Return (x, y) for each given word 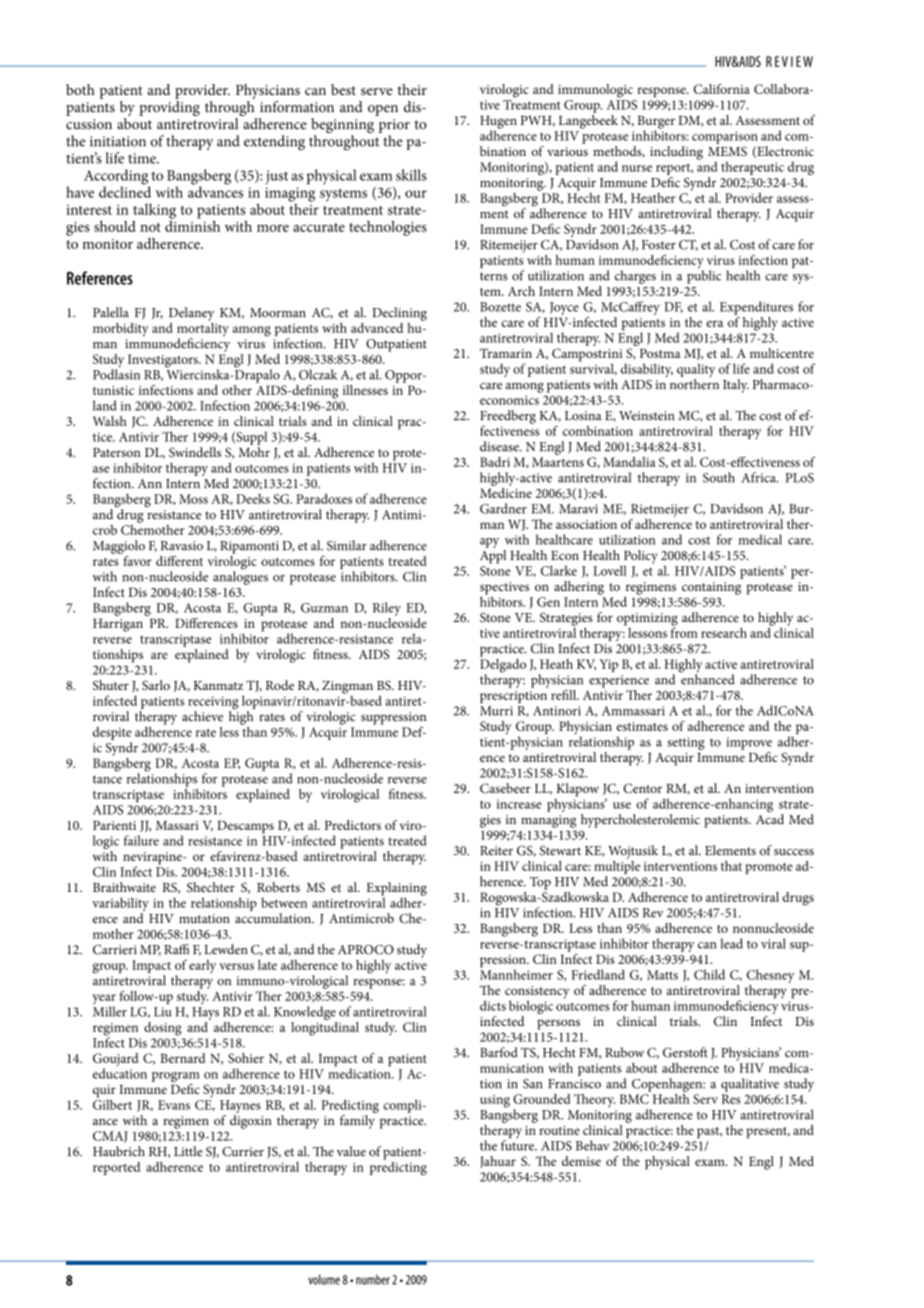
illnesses (365, 390)
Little (188, 1151)
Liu (163, 1012)
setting (686, 743)
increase (519, 804)
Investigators (164, 361)
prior (394, 126)
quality (696, 371)
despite (112, 733)
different (179, 561)
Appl (493, 557)
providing (169, 108)
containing (711, 588)
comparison (725, 137)
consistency (537, 993)
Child (709, 974)
